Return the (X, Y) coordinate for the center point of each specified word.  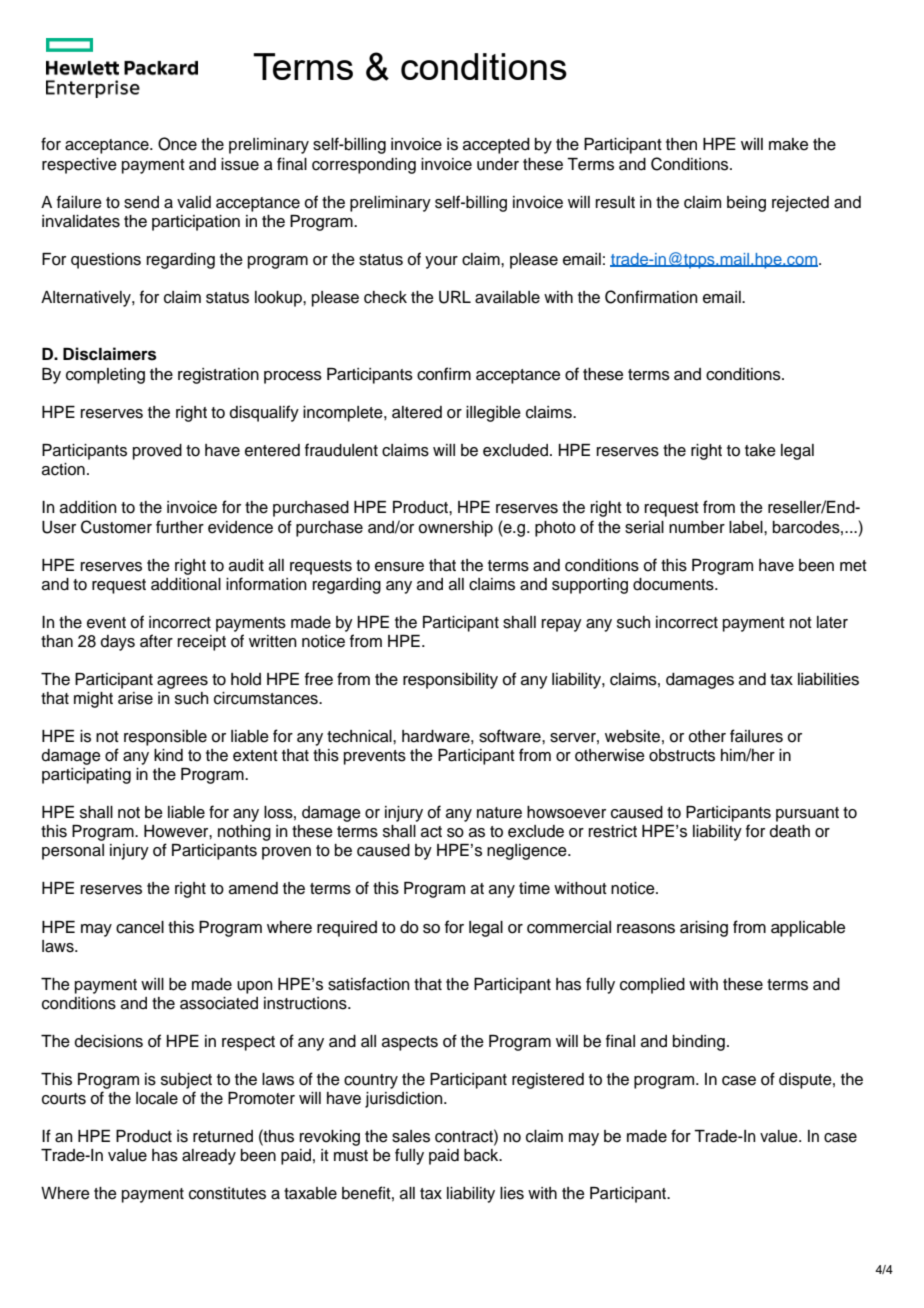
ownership (455, 529)
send (141, 202)
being (746, 204)
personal (73, 852)
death (789, 831)
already (209, 1157)
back (482, 1155)
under (498, 164)
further (180, 527)
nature (499, 813)
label (747, 527)
